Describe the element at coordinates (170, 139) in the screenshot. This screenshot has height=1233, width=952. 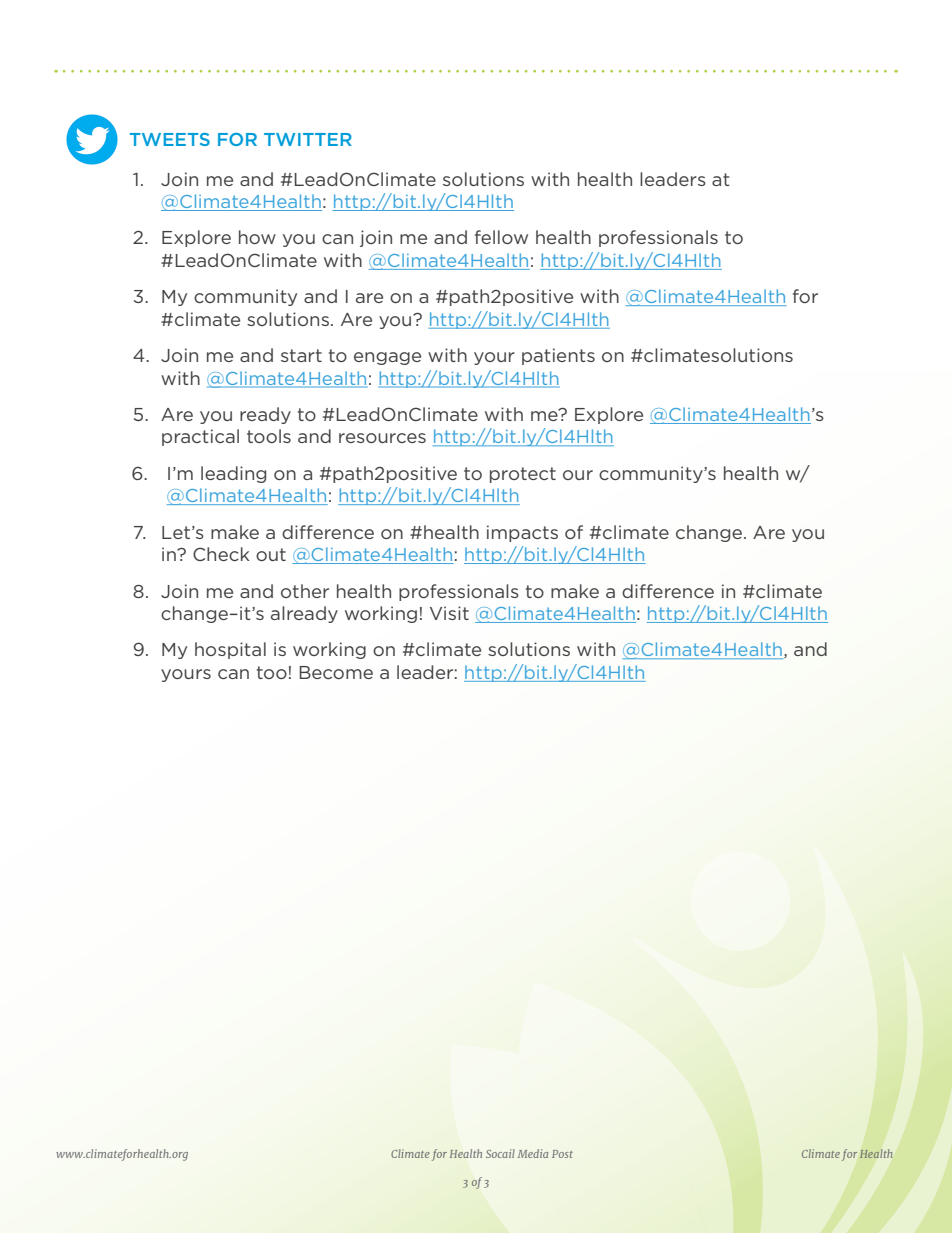
I see `TWEETS` at that location.
